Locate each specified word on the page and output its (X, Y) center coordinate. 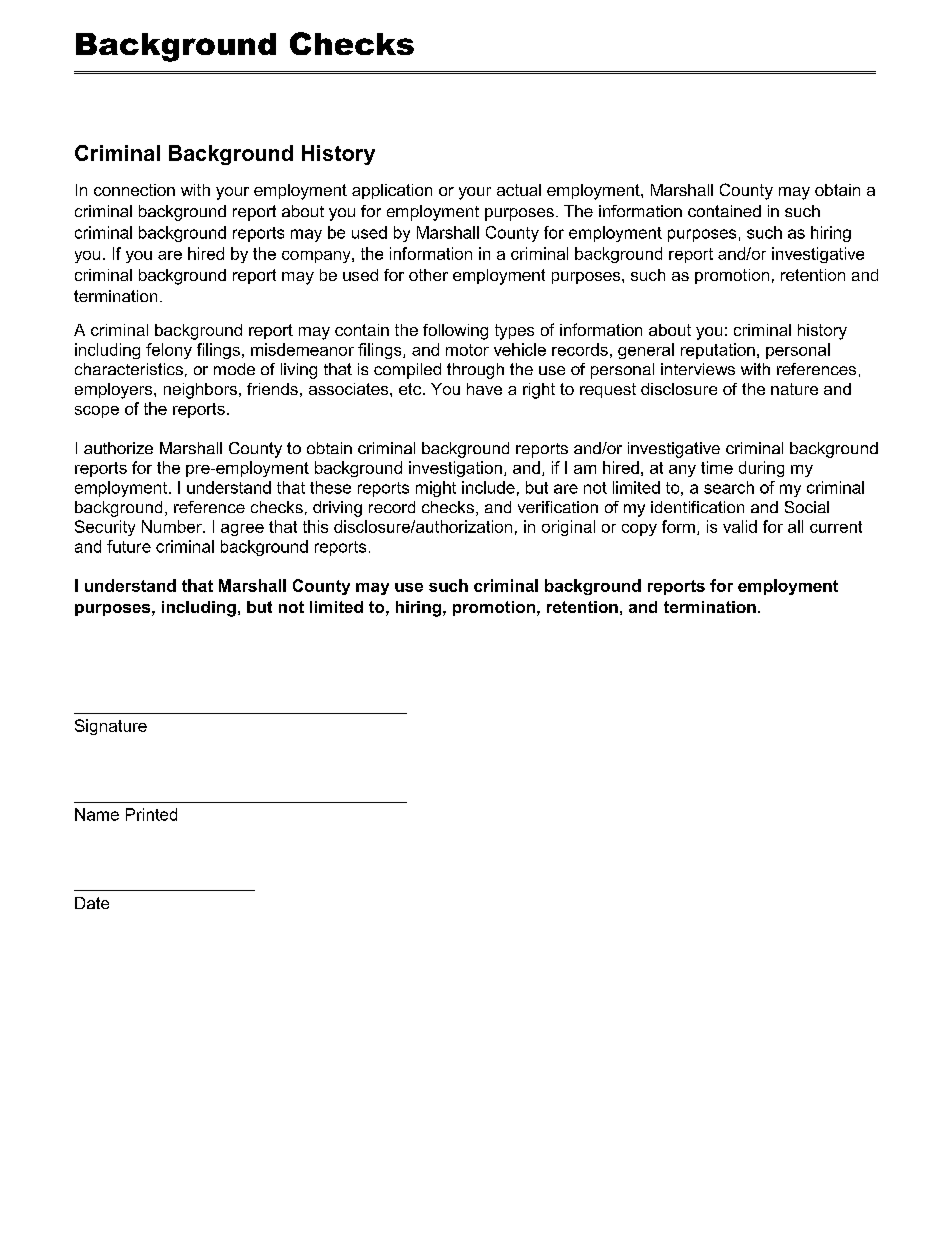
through (475, 371)
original (568, 528)
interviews (698, 369)
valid (740, 526)
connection (134, 190)
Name (97, 814)
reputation (718, 351)
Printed (151, 814)
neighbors (200, 391)
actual (519, 190)
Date (92, 903)
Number (173, 526)
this (315, 526)
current (836, 527)
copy (639, 530)
